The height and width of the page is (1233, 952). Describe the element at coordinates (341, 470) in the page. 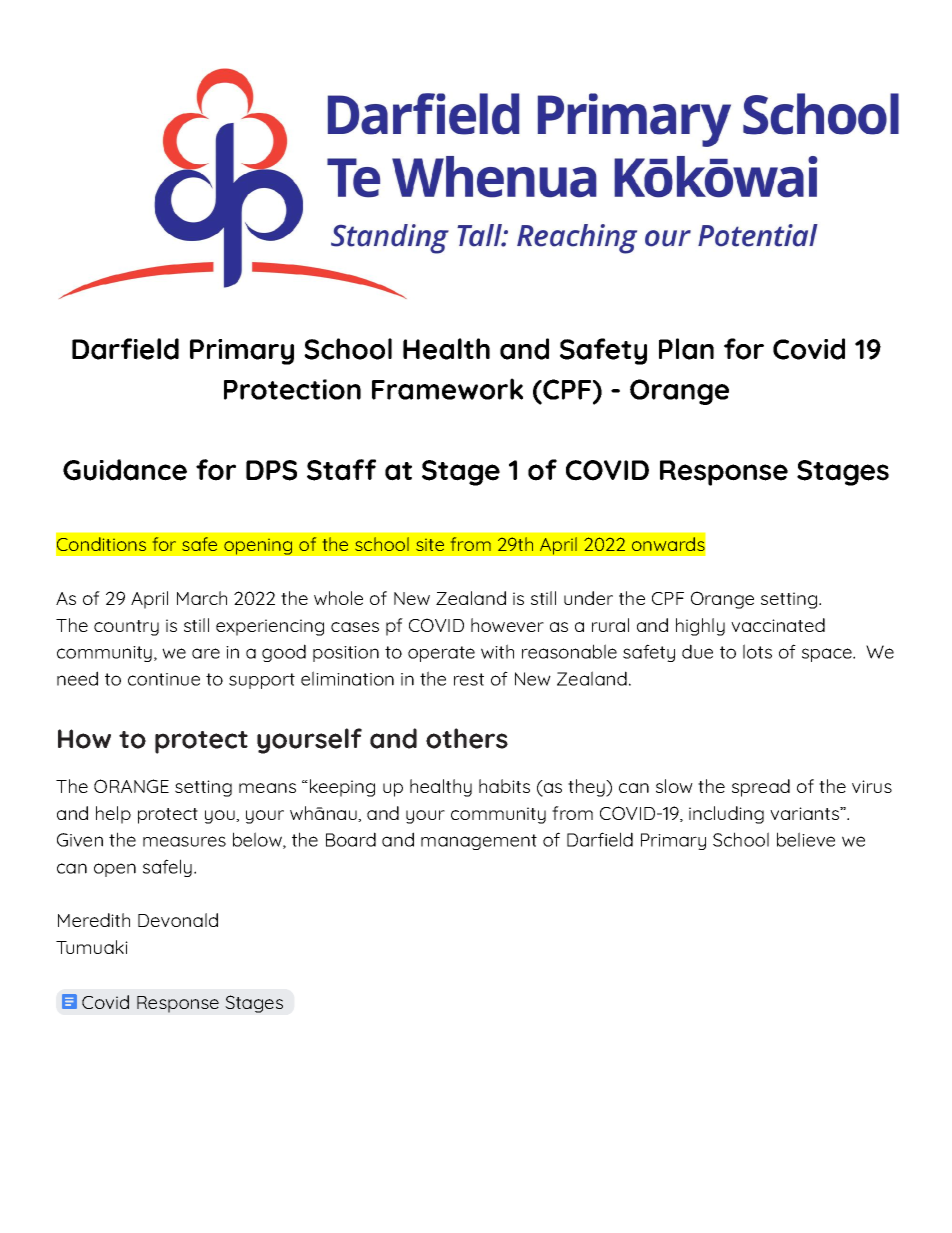

I see `Staff` at that location.
